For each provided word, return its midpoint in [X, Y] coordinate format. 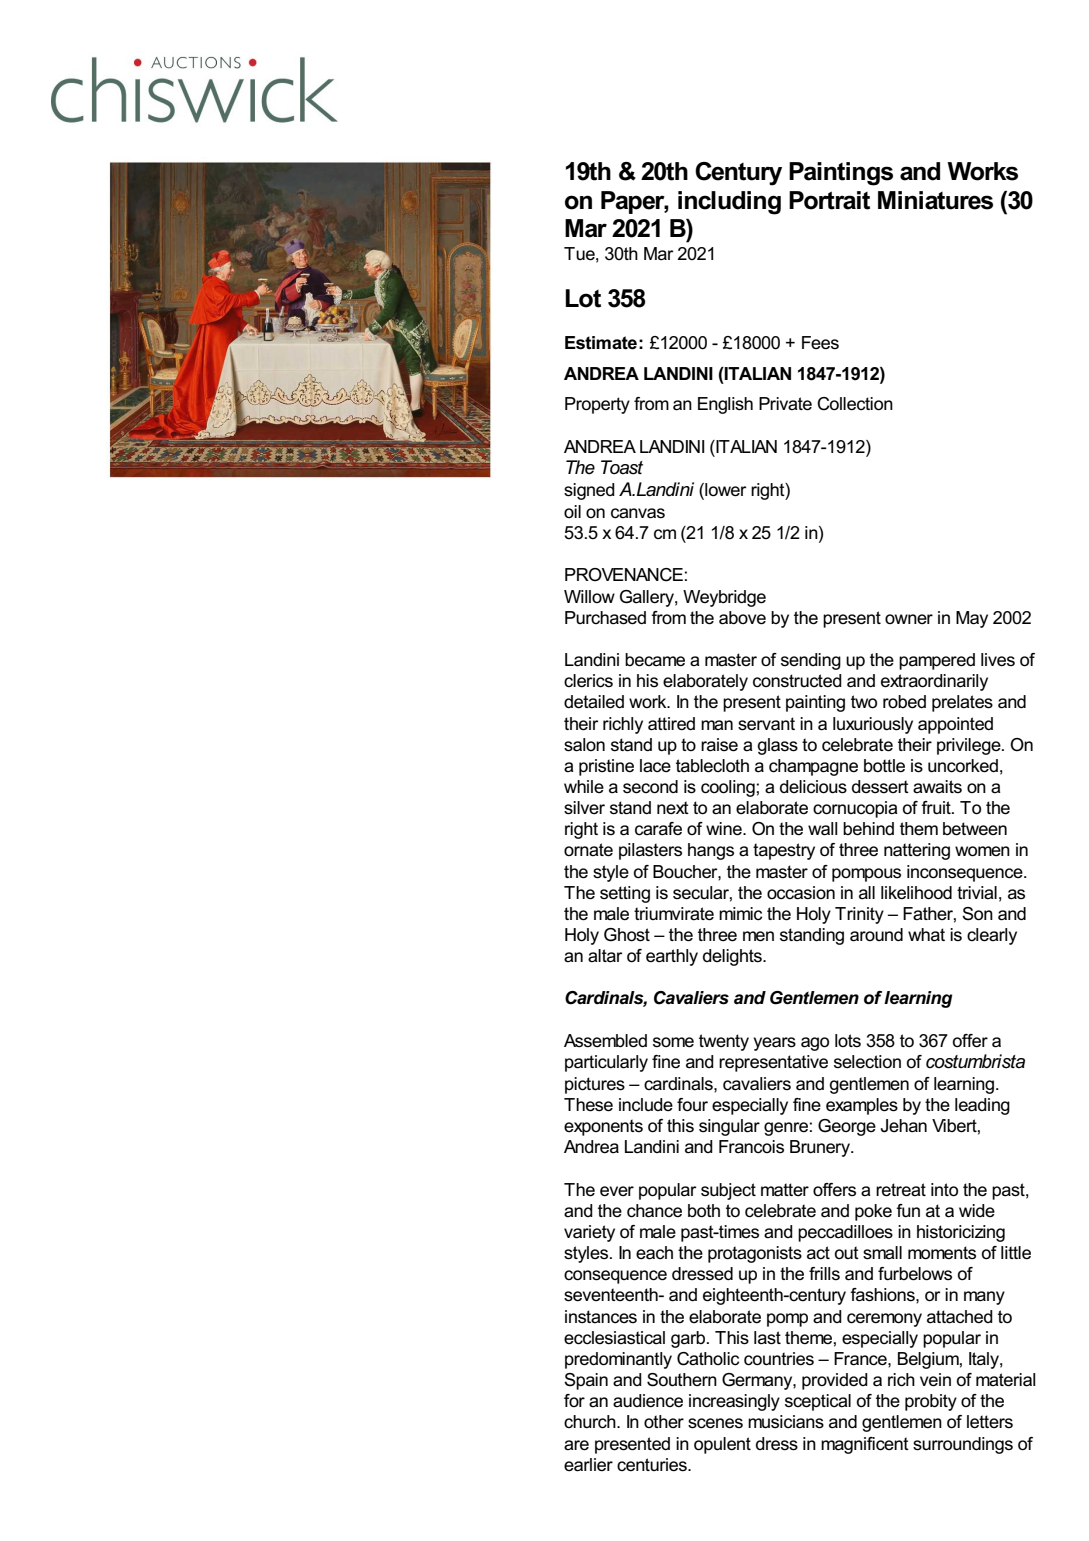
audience [648, 1401]
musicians [786, 1422]
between [975, 829]
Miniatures [935, 200]
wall [823, 829]
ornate [588, 850]
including [729, 203]
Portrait [829, 200]
